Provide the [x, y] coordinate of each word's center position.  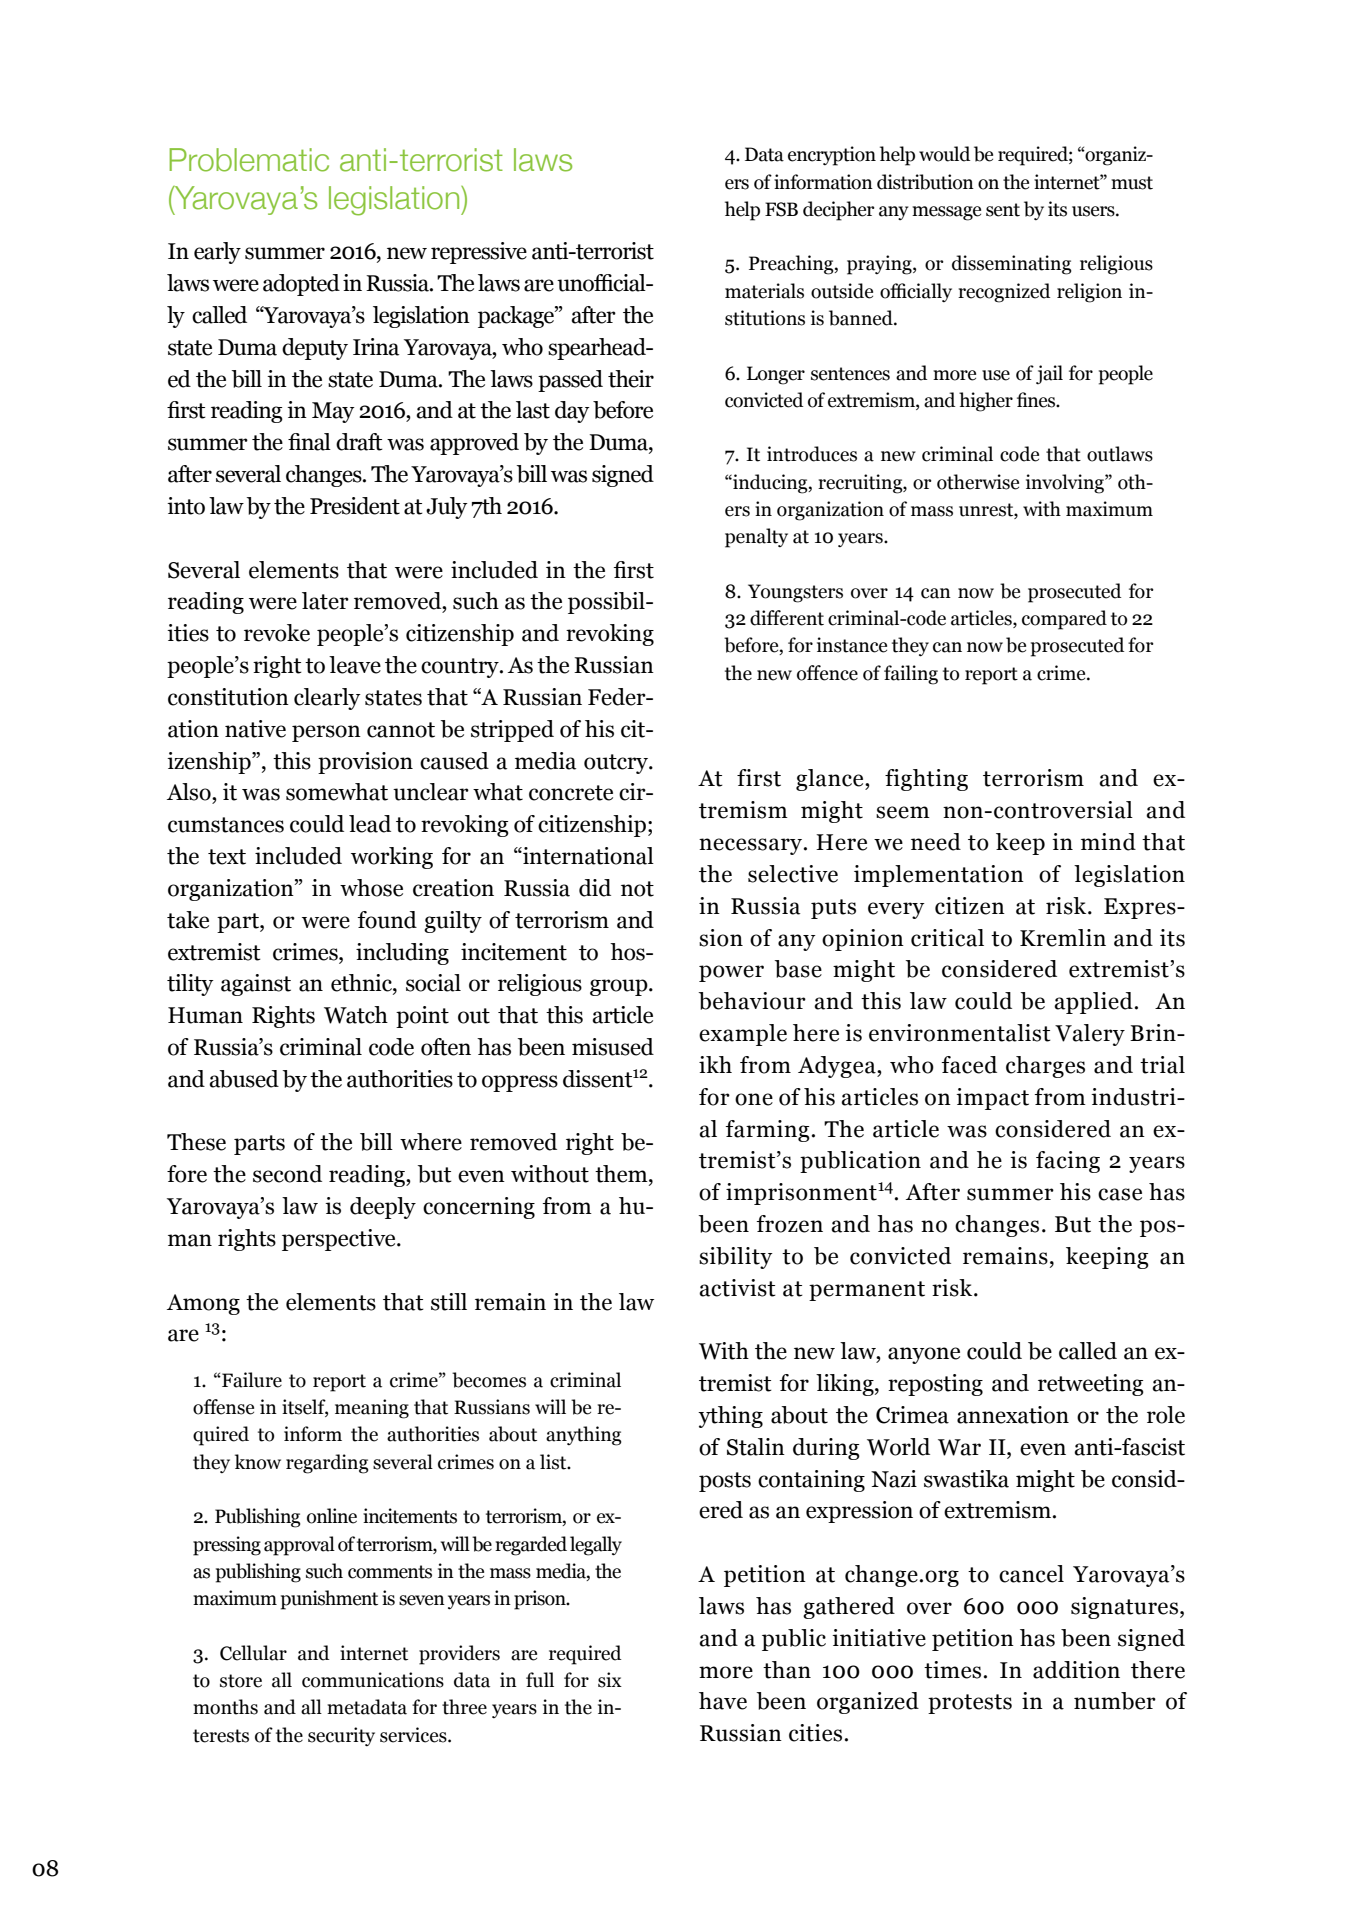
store [241, 1681]
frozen [789, 1224]
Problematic [249, 160]
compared [1064, 620]
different [787, 618]
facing [1068, 1162]
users [1094, 211]
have [723, 1701]
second [287, 1174]
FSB [781, 209]
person [326, 733]
